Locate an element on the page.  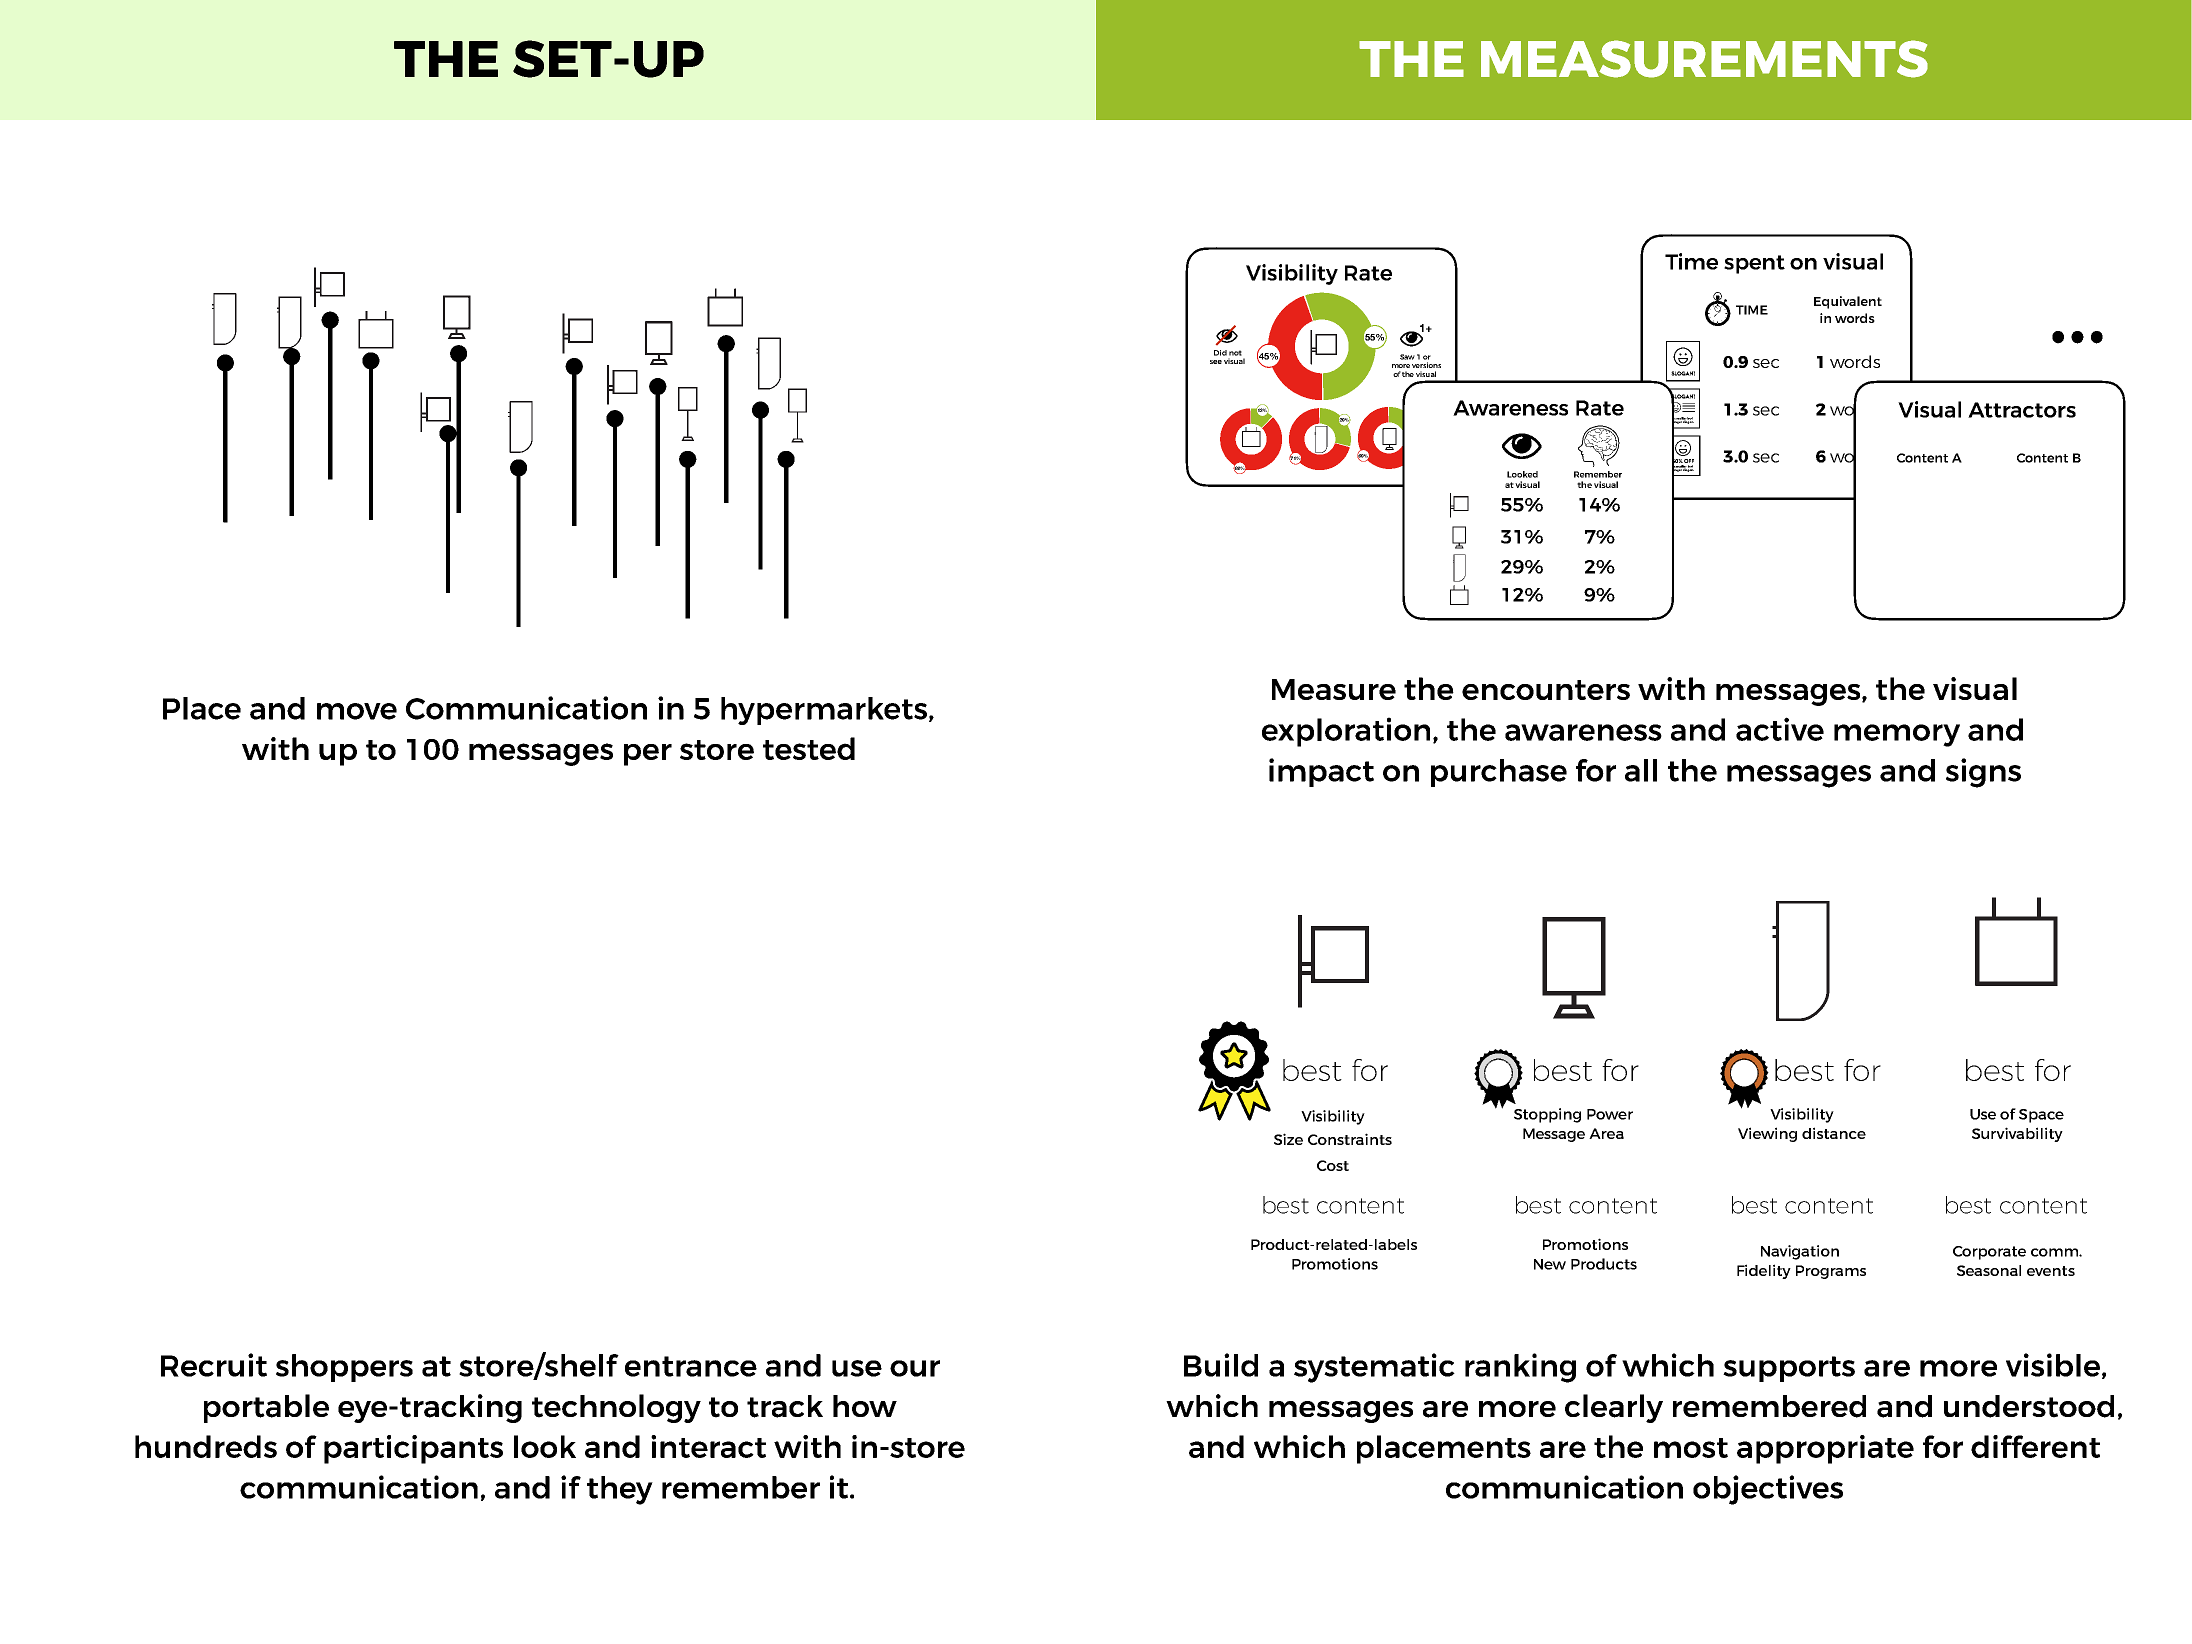
signs is located at coordinates (1983, 773).
